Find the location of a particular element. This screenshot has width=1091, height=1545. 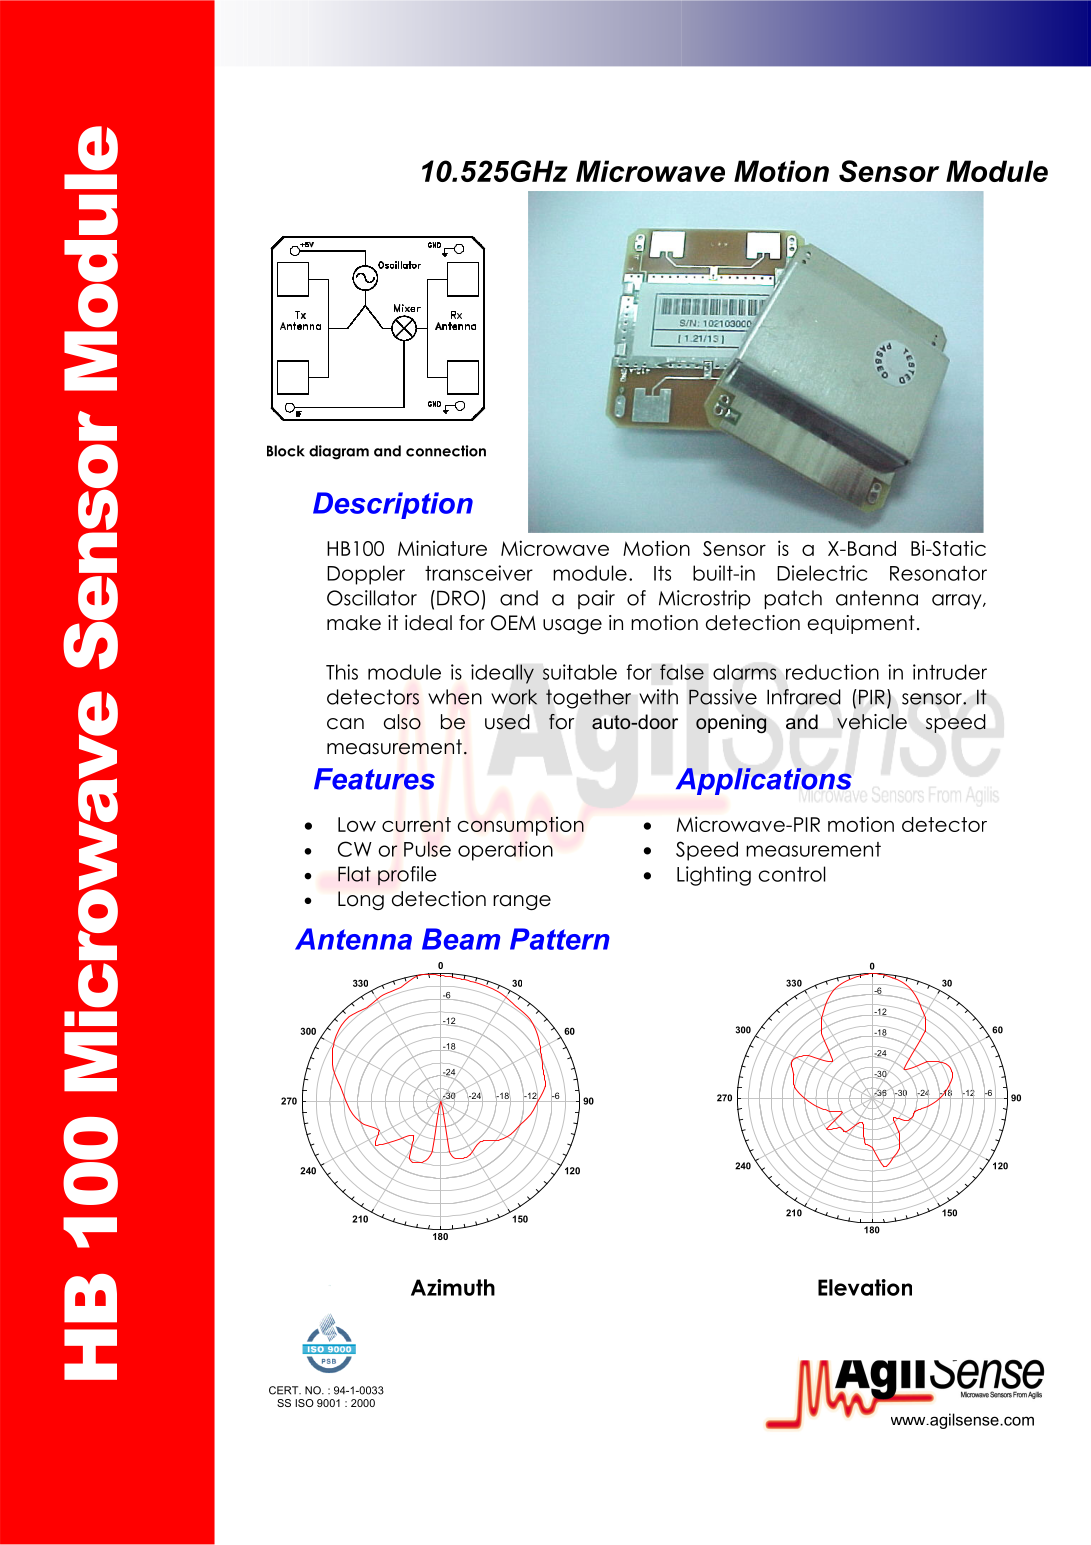

Elevation is located at coordinates (865, 1287).
